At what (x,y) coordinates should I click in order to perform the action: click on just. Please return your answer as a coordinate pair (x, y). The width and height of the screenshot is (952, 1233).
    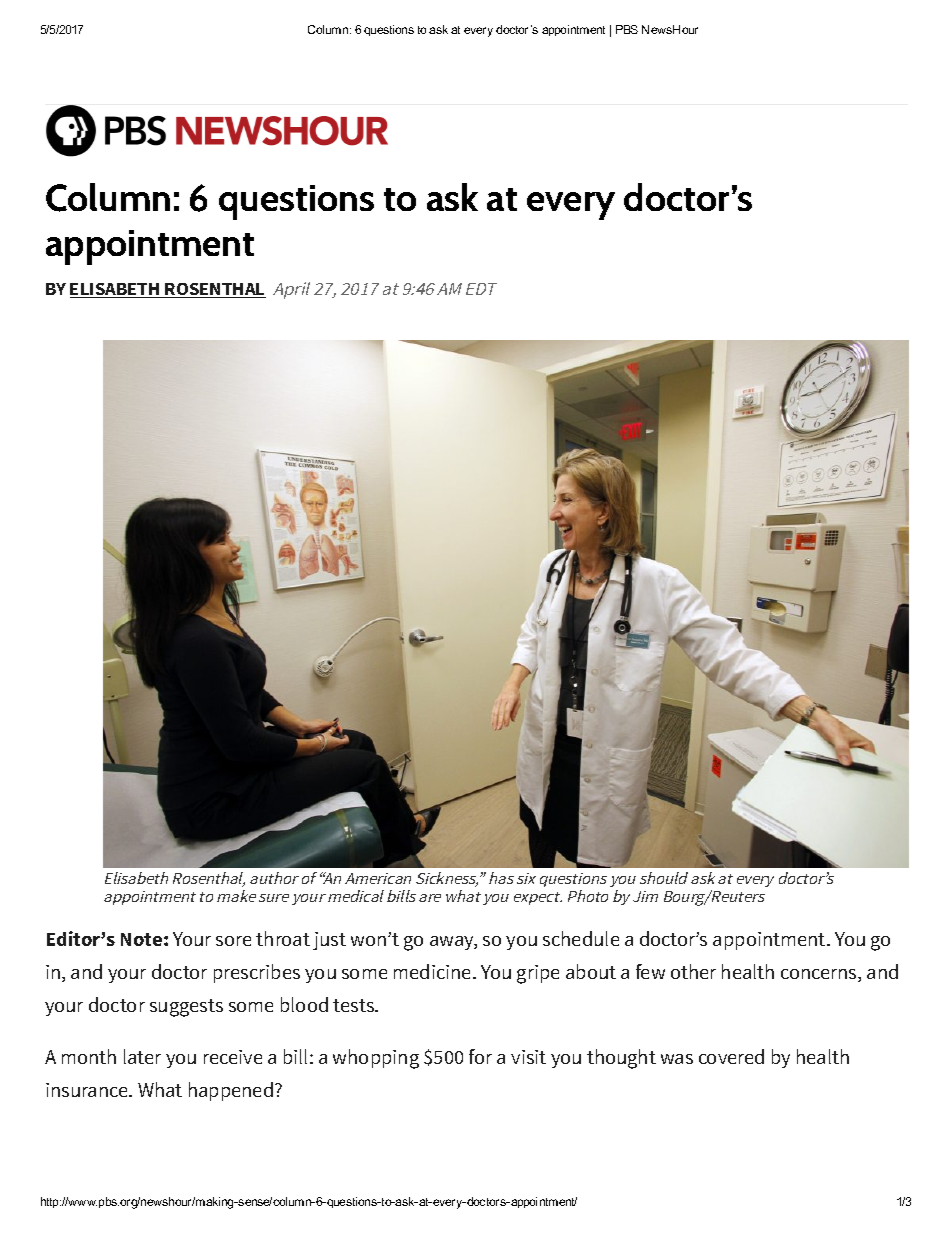
    Looking at the image, I should click on (329, 941).
